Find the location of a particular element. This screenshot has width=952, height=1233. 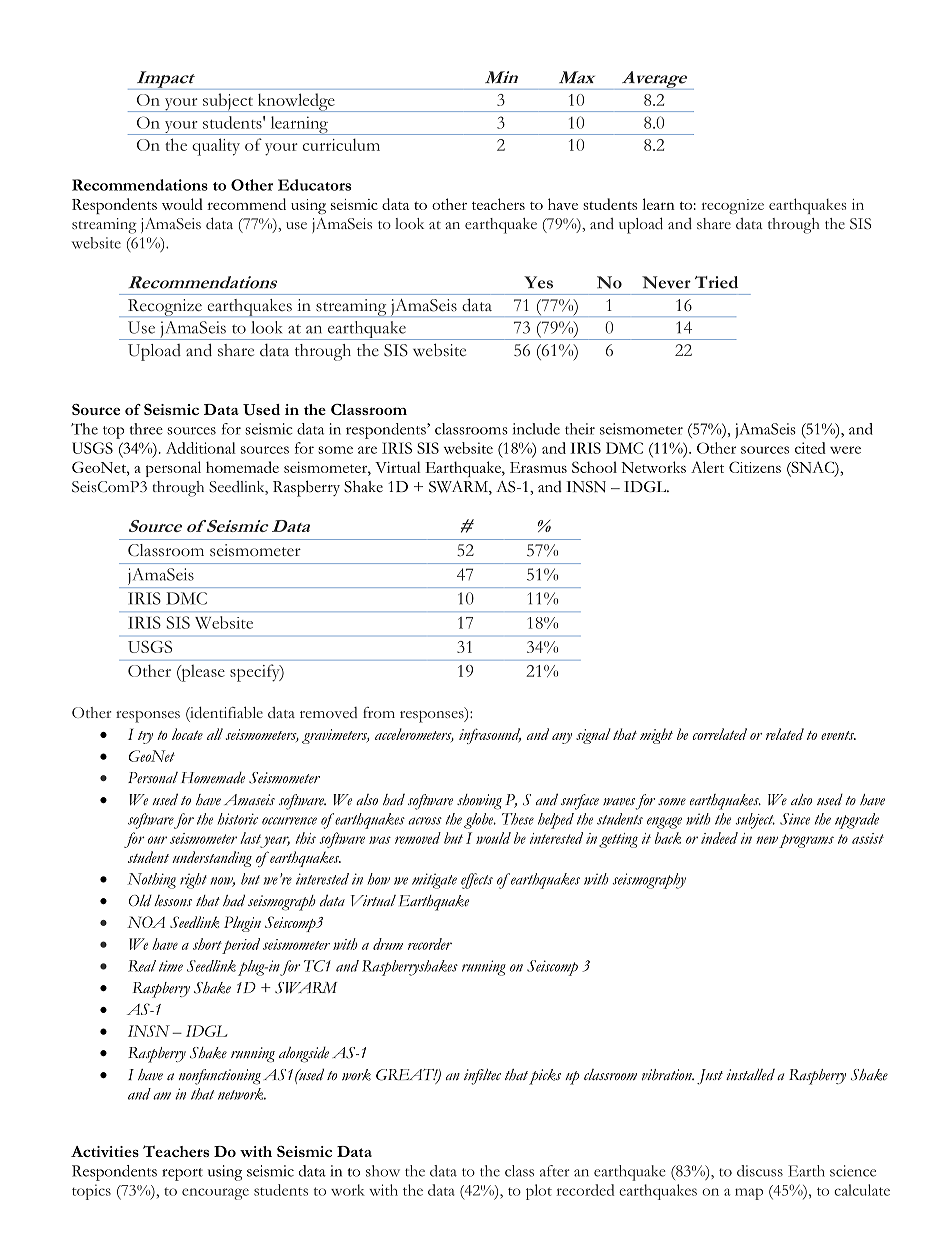

Citizens is located at coordinates (755, 467).
